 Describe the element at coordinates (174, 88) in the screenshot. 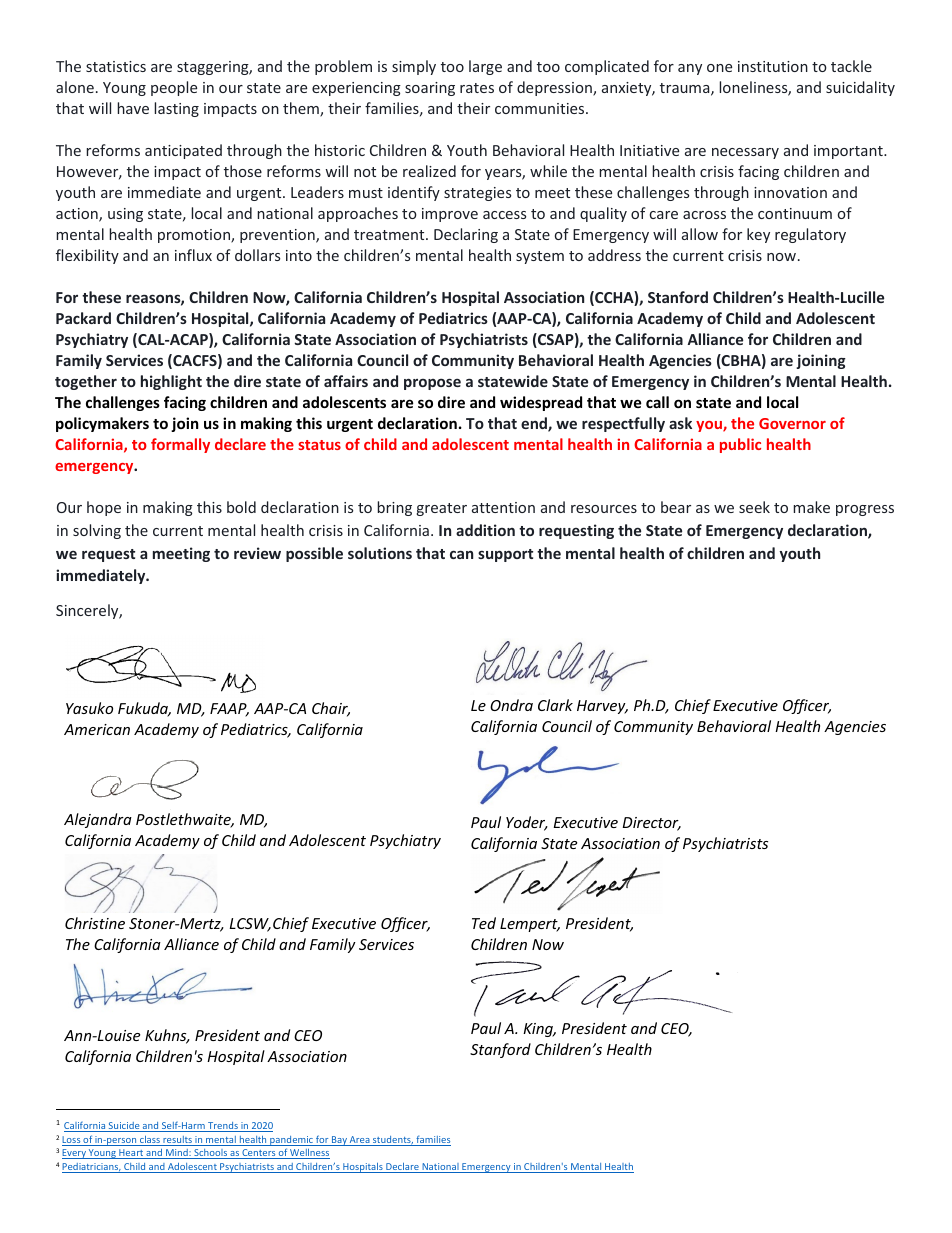

I see `people` at that location.
